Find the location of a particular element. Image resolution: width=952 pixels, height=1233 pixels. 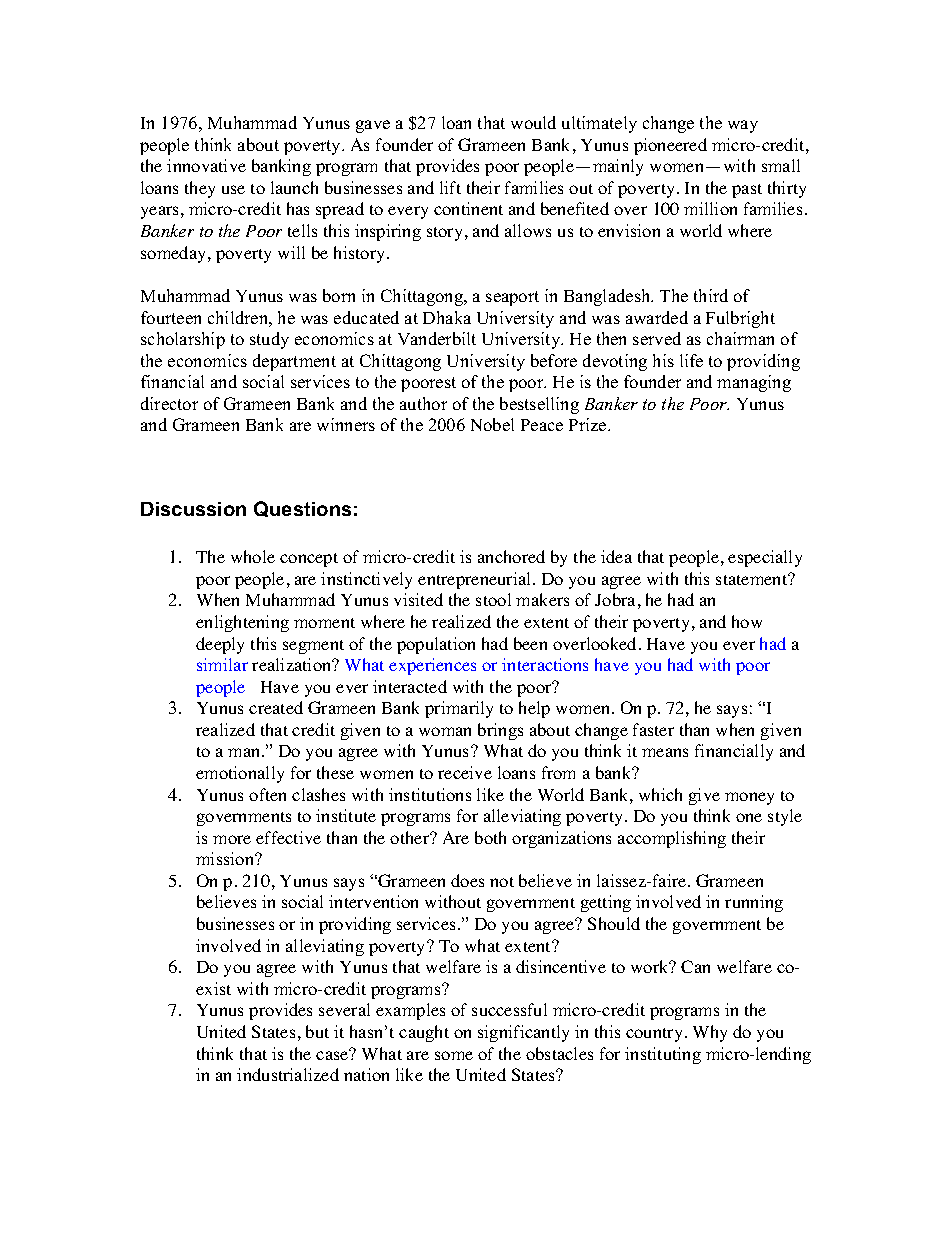

means is located at coordinates (665, 752).
